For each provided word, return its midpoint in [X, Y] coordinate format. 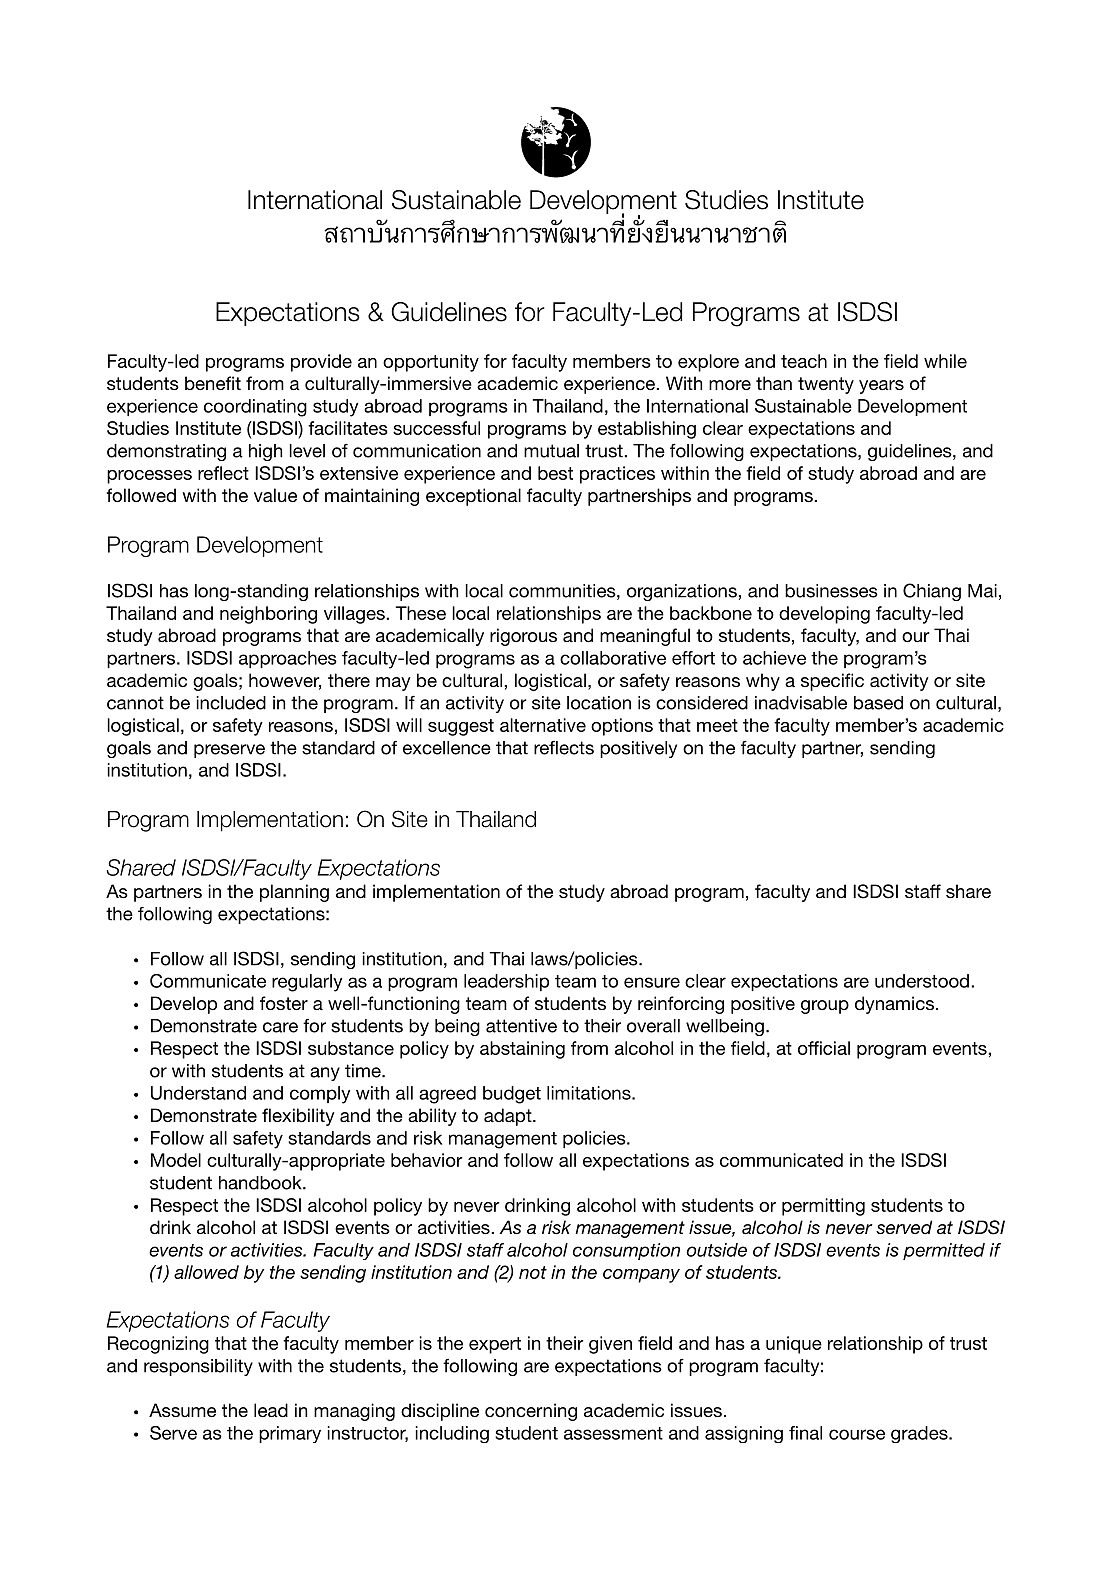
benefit [213, 383]
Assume [182, 1410]
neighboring [268, 615]
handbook [261, 1183]
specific [832, 682]
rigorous [523, 637]
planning [294, 893]
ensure [652, 982]
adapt [509, 1117]
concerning [531, 1412]
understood [922, 981]
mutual [551, 451]
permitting [823, 1207]
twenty [826, 385]
